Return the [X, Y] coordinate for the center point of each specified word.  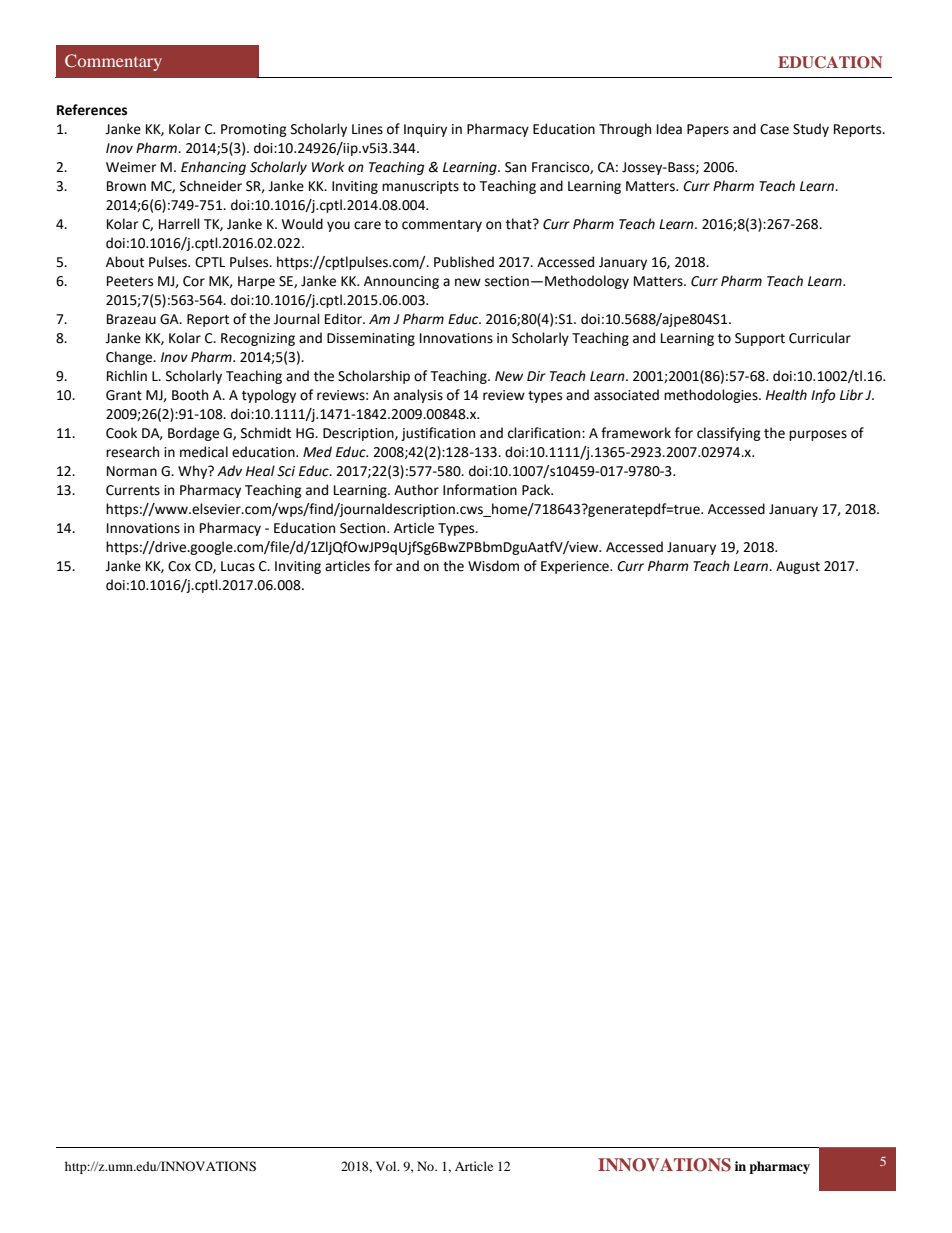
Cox [179, 566]
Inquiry [425, 130]
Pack [537, 490]
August [798, 567]
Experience [576, 567]
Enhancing [213, 168]
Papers [708, 130]
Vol [387, 1166]
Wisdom [493, 566]
